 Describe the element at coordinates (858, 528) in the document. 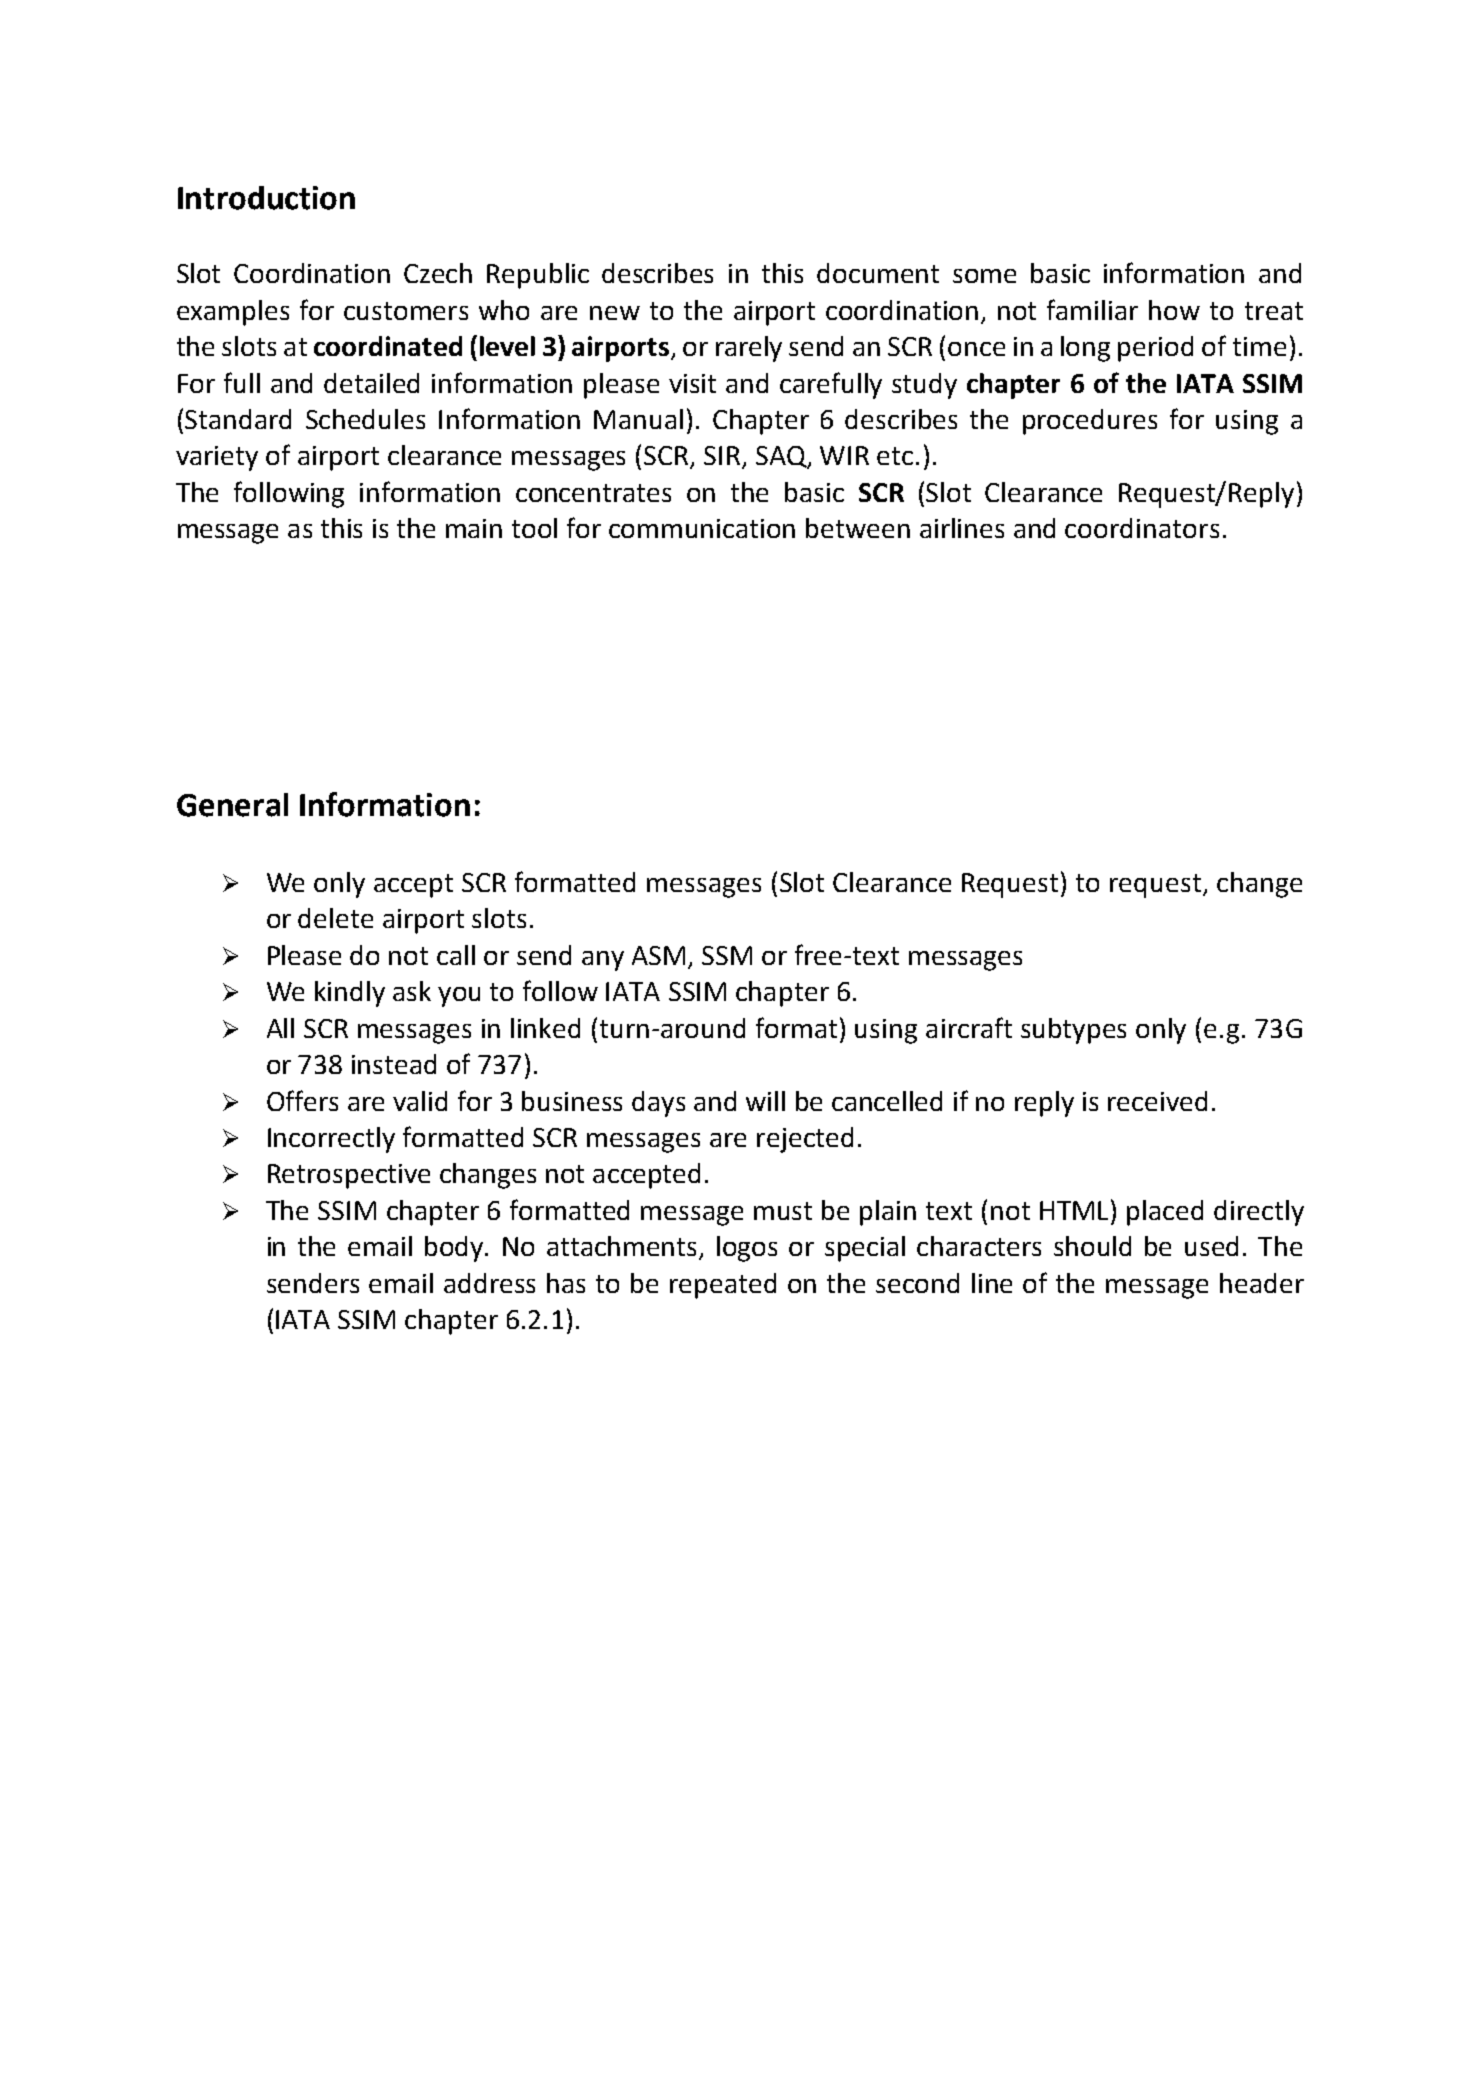

I see `between` at that location.
